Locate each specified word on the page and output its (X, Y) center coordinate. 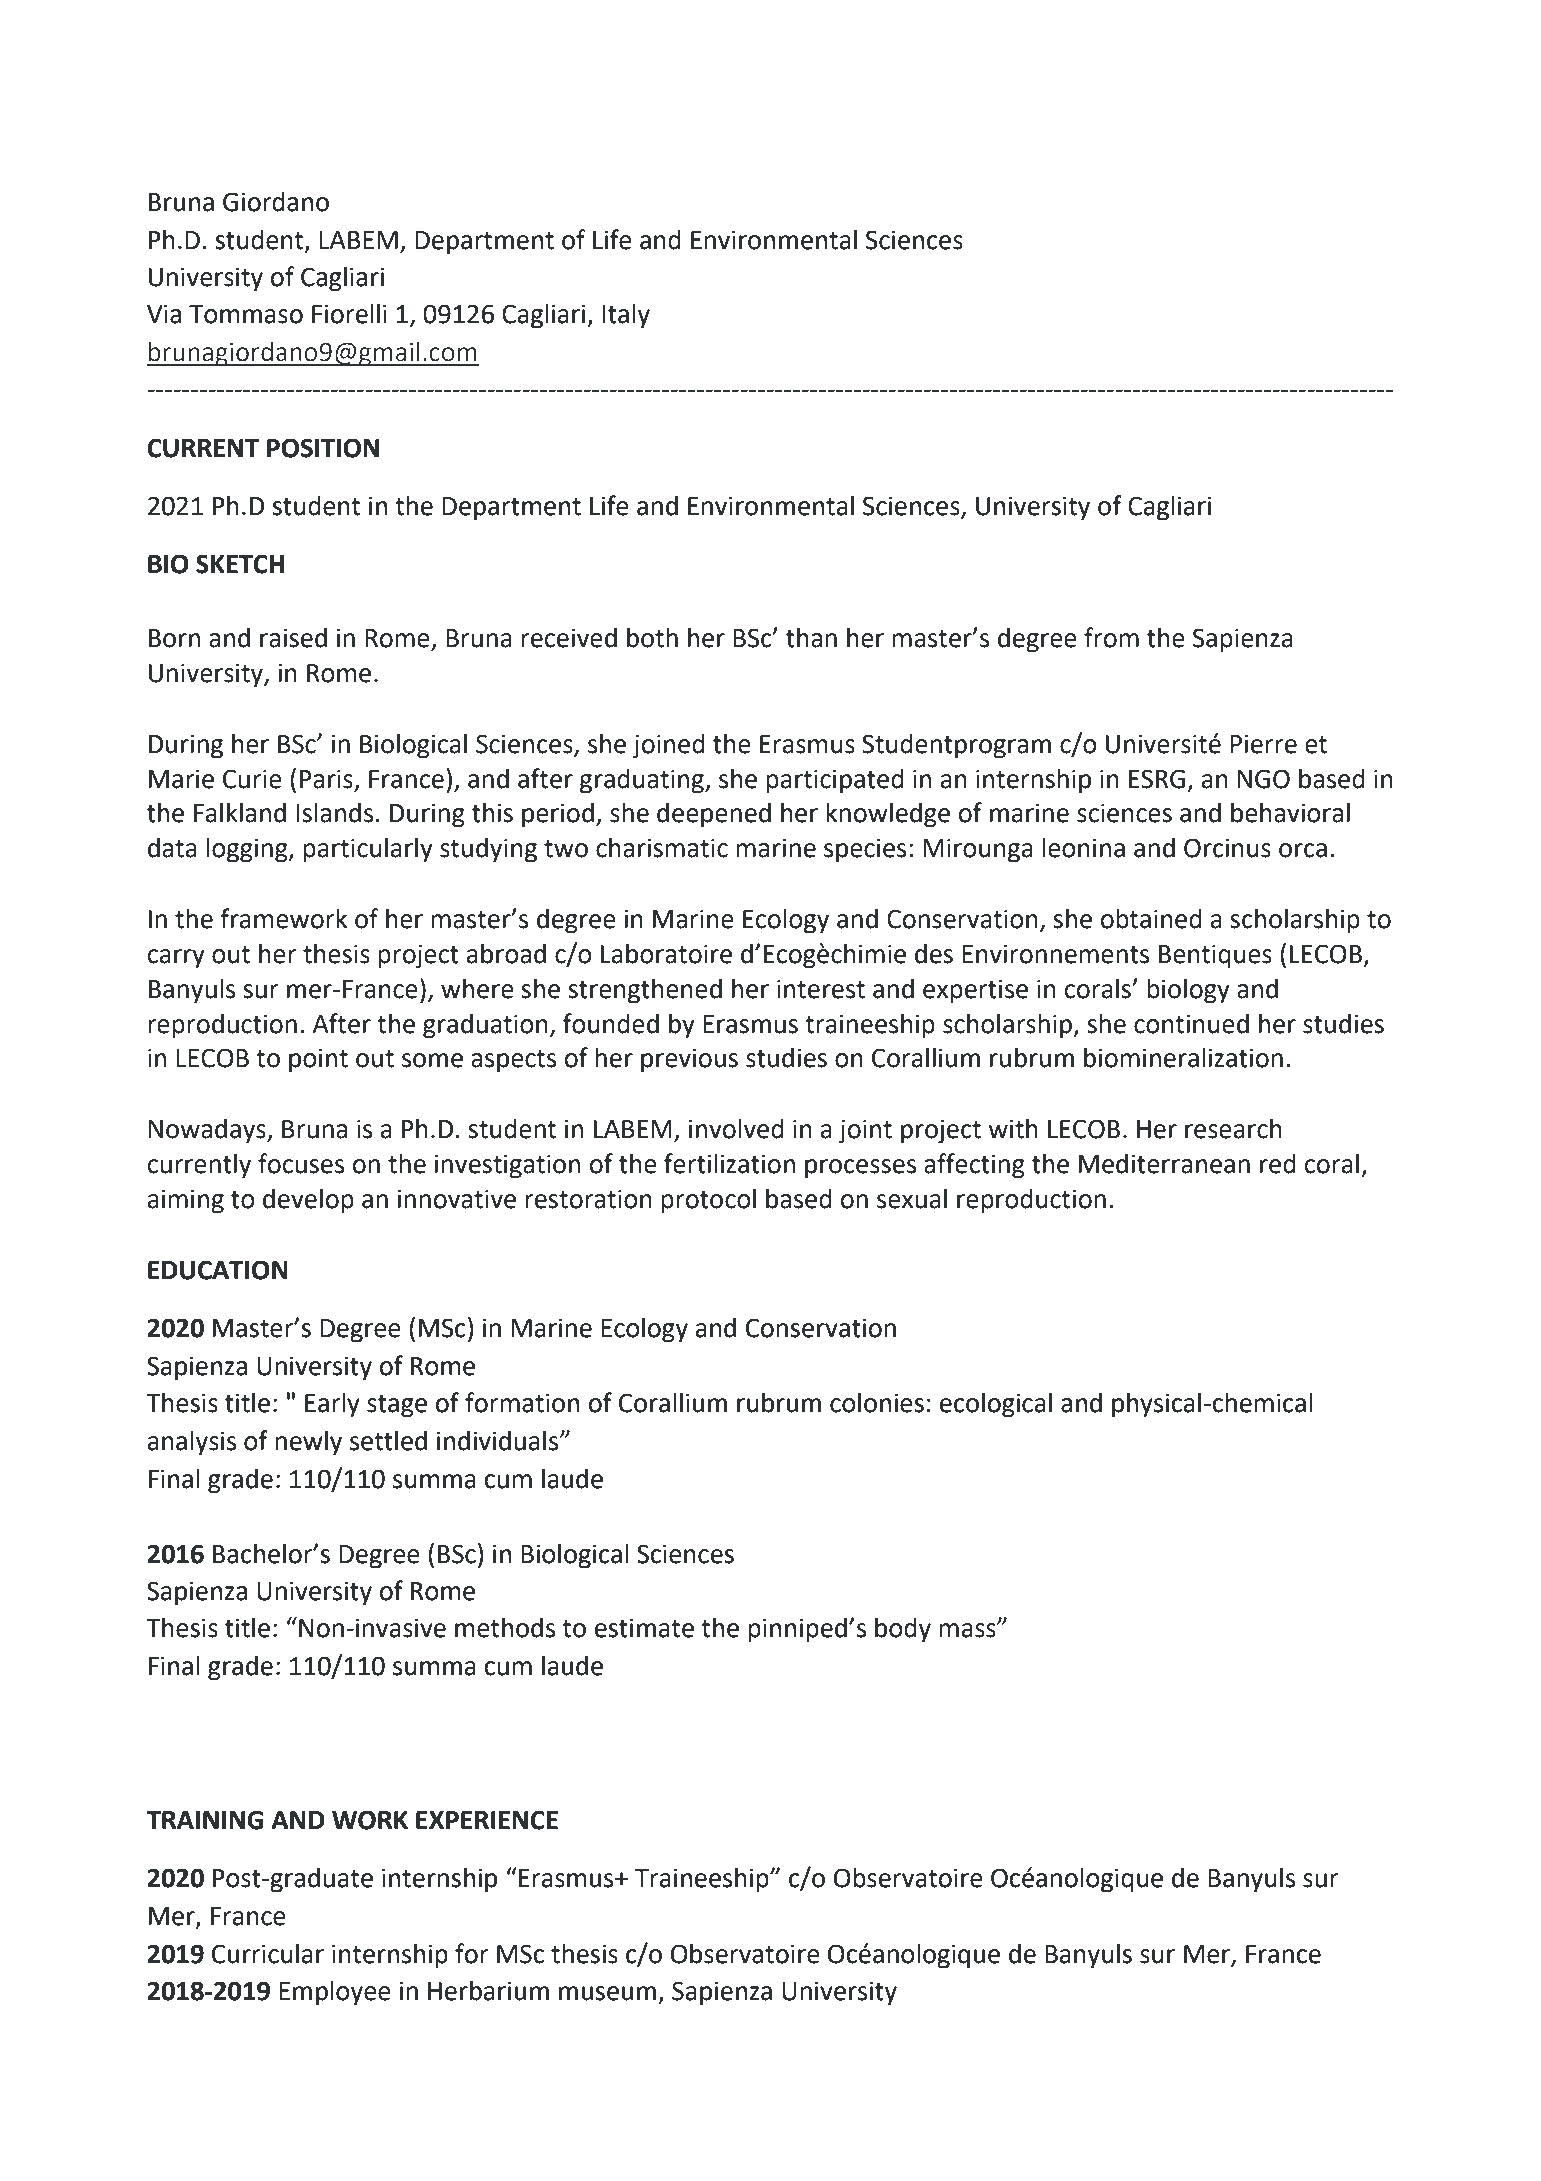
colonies (877, 1402)
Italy (626, 316)
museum (607, 1993)
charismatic (662, 847)
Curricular (268, 1953)
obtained (1151, 919)
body (903, 1630)
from (1111, 637)
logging (248, 850)
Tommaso (246, 314)
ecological (996, 1405)
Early (332, 1405)
